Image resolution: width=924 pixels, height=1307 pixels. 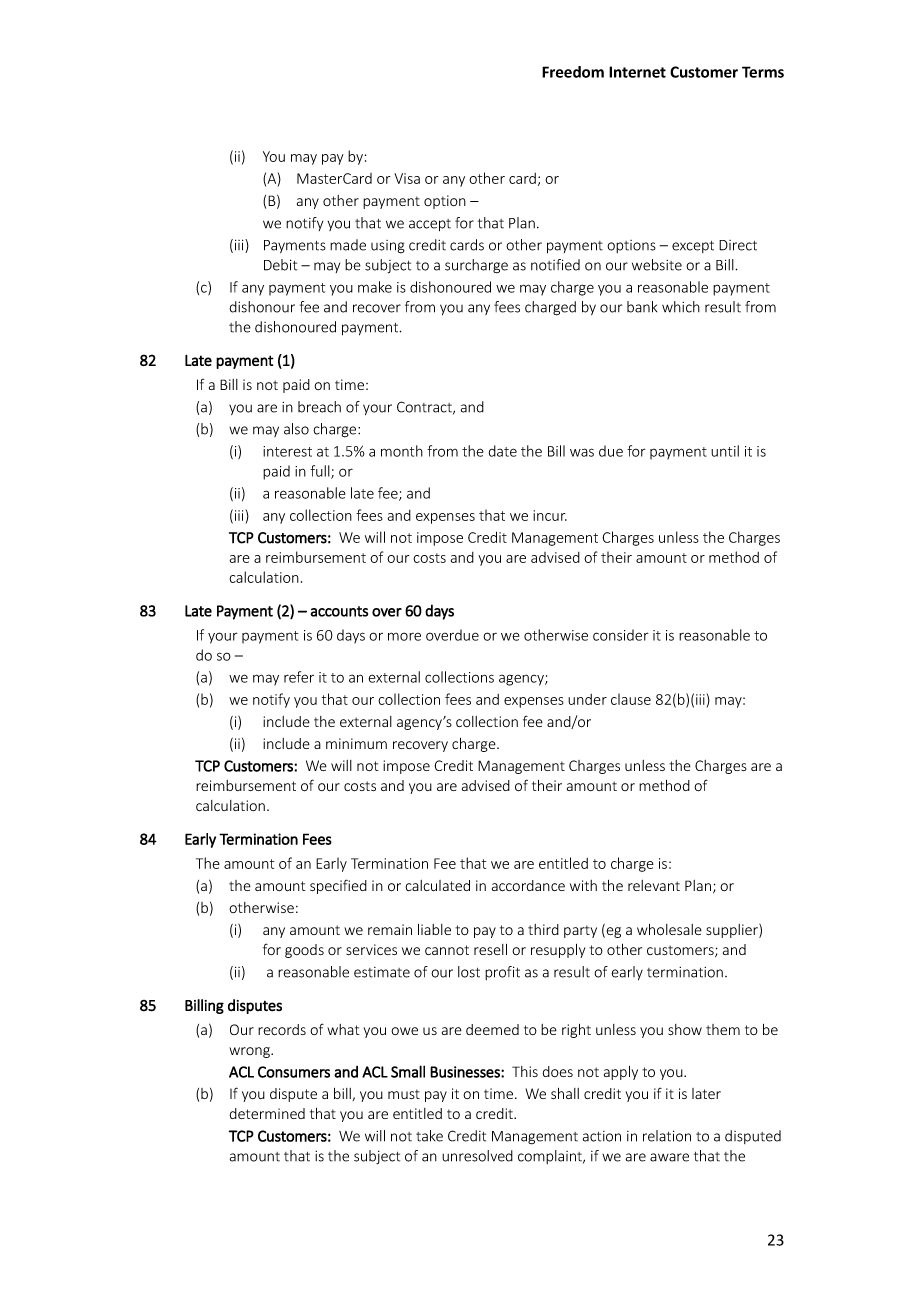 I want to click on Freedom, so click(x=573, y=72).
